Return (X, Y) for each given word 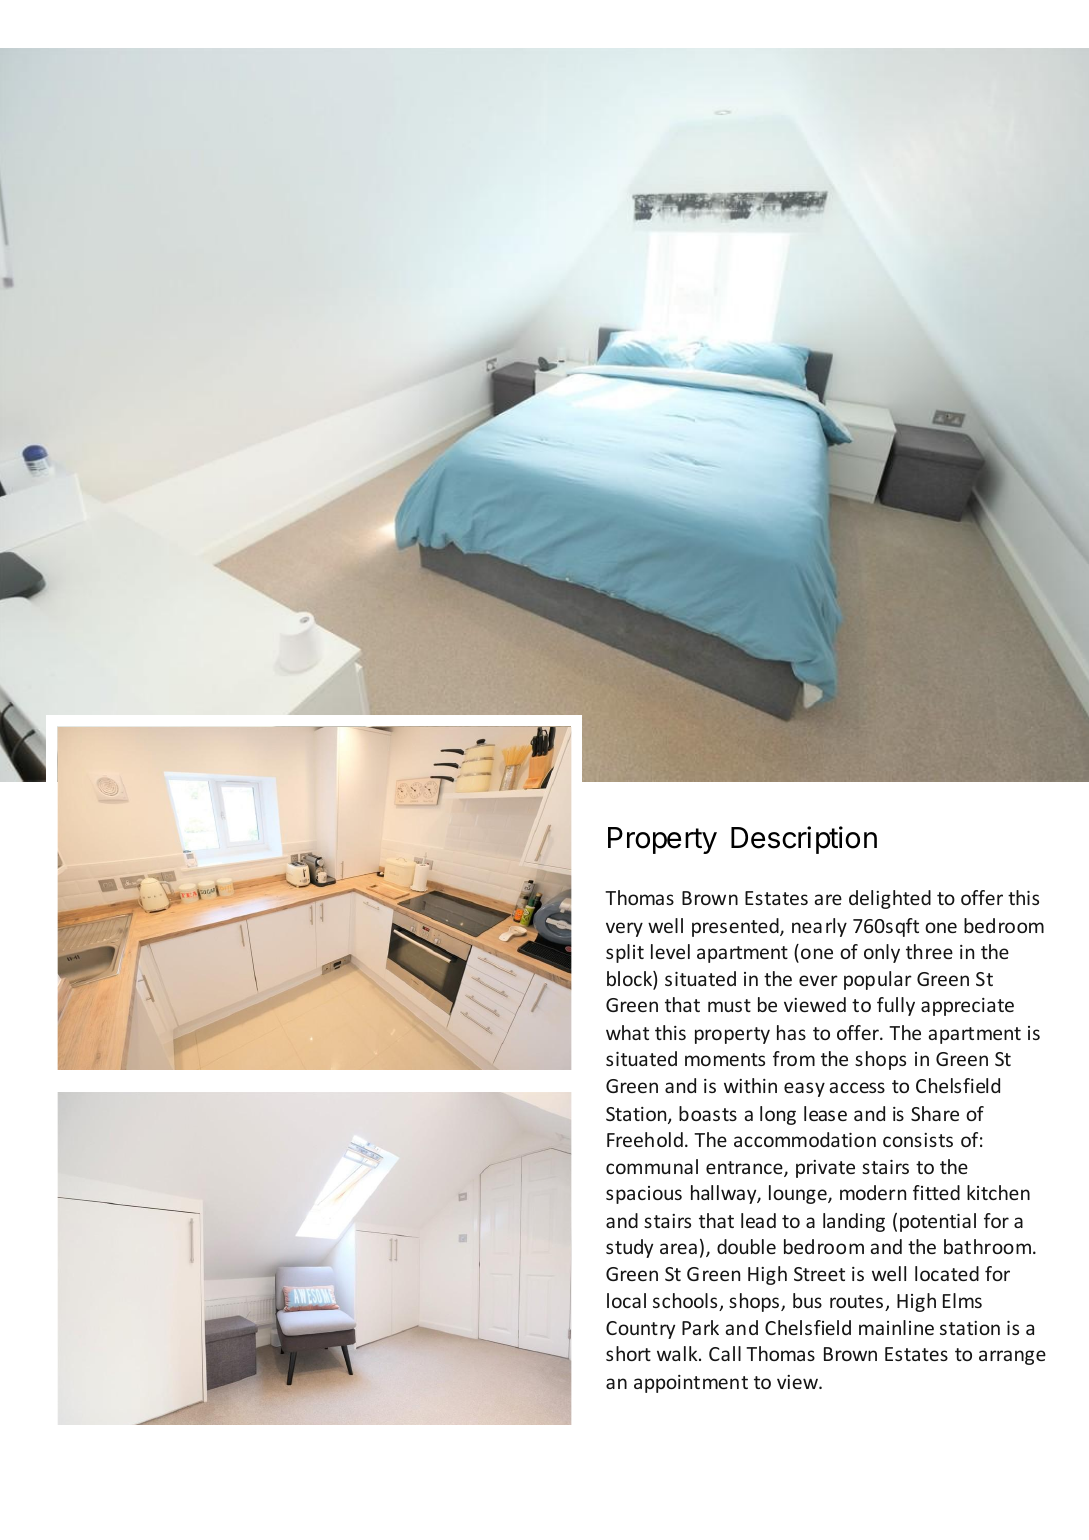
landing (854, 1222)
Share (935, 1113)
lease (825, 1113)
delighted (890, 899)
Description (804, 840)
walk (678, 1353)
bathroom (989, 1246)
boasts (708, 1113)
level (670, 951)
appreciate (967, 1007)
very (624, 929)
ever (818, 980)
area (678, 1248)
